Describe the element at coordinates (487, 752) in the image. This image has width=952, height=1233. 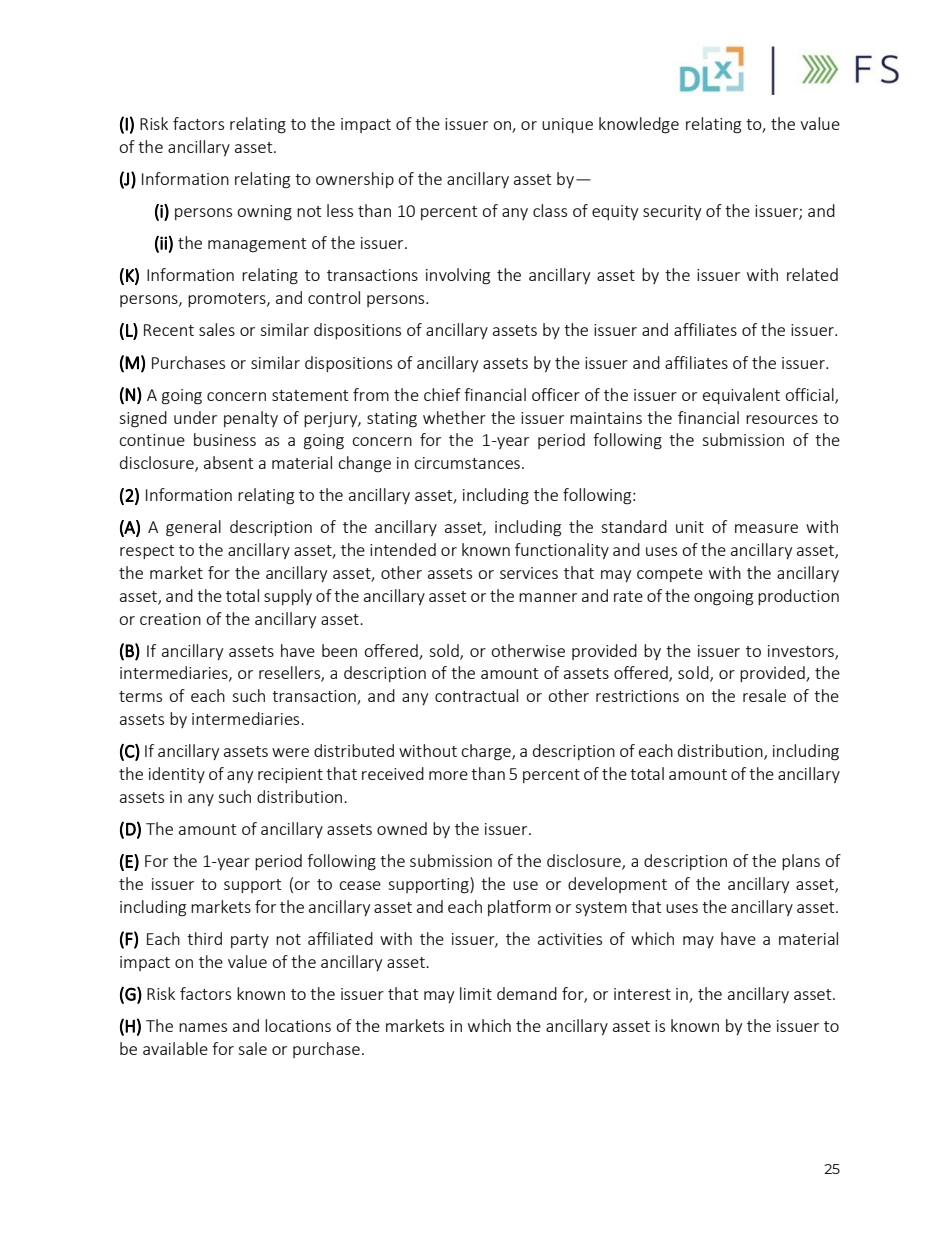
I see `charge` at that location.
